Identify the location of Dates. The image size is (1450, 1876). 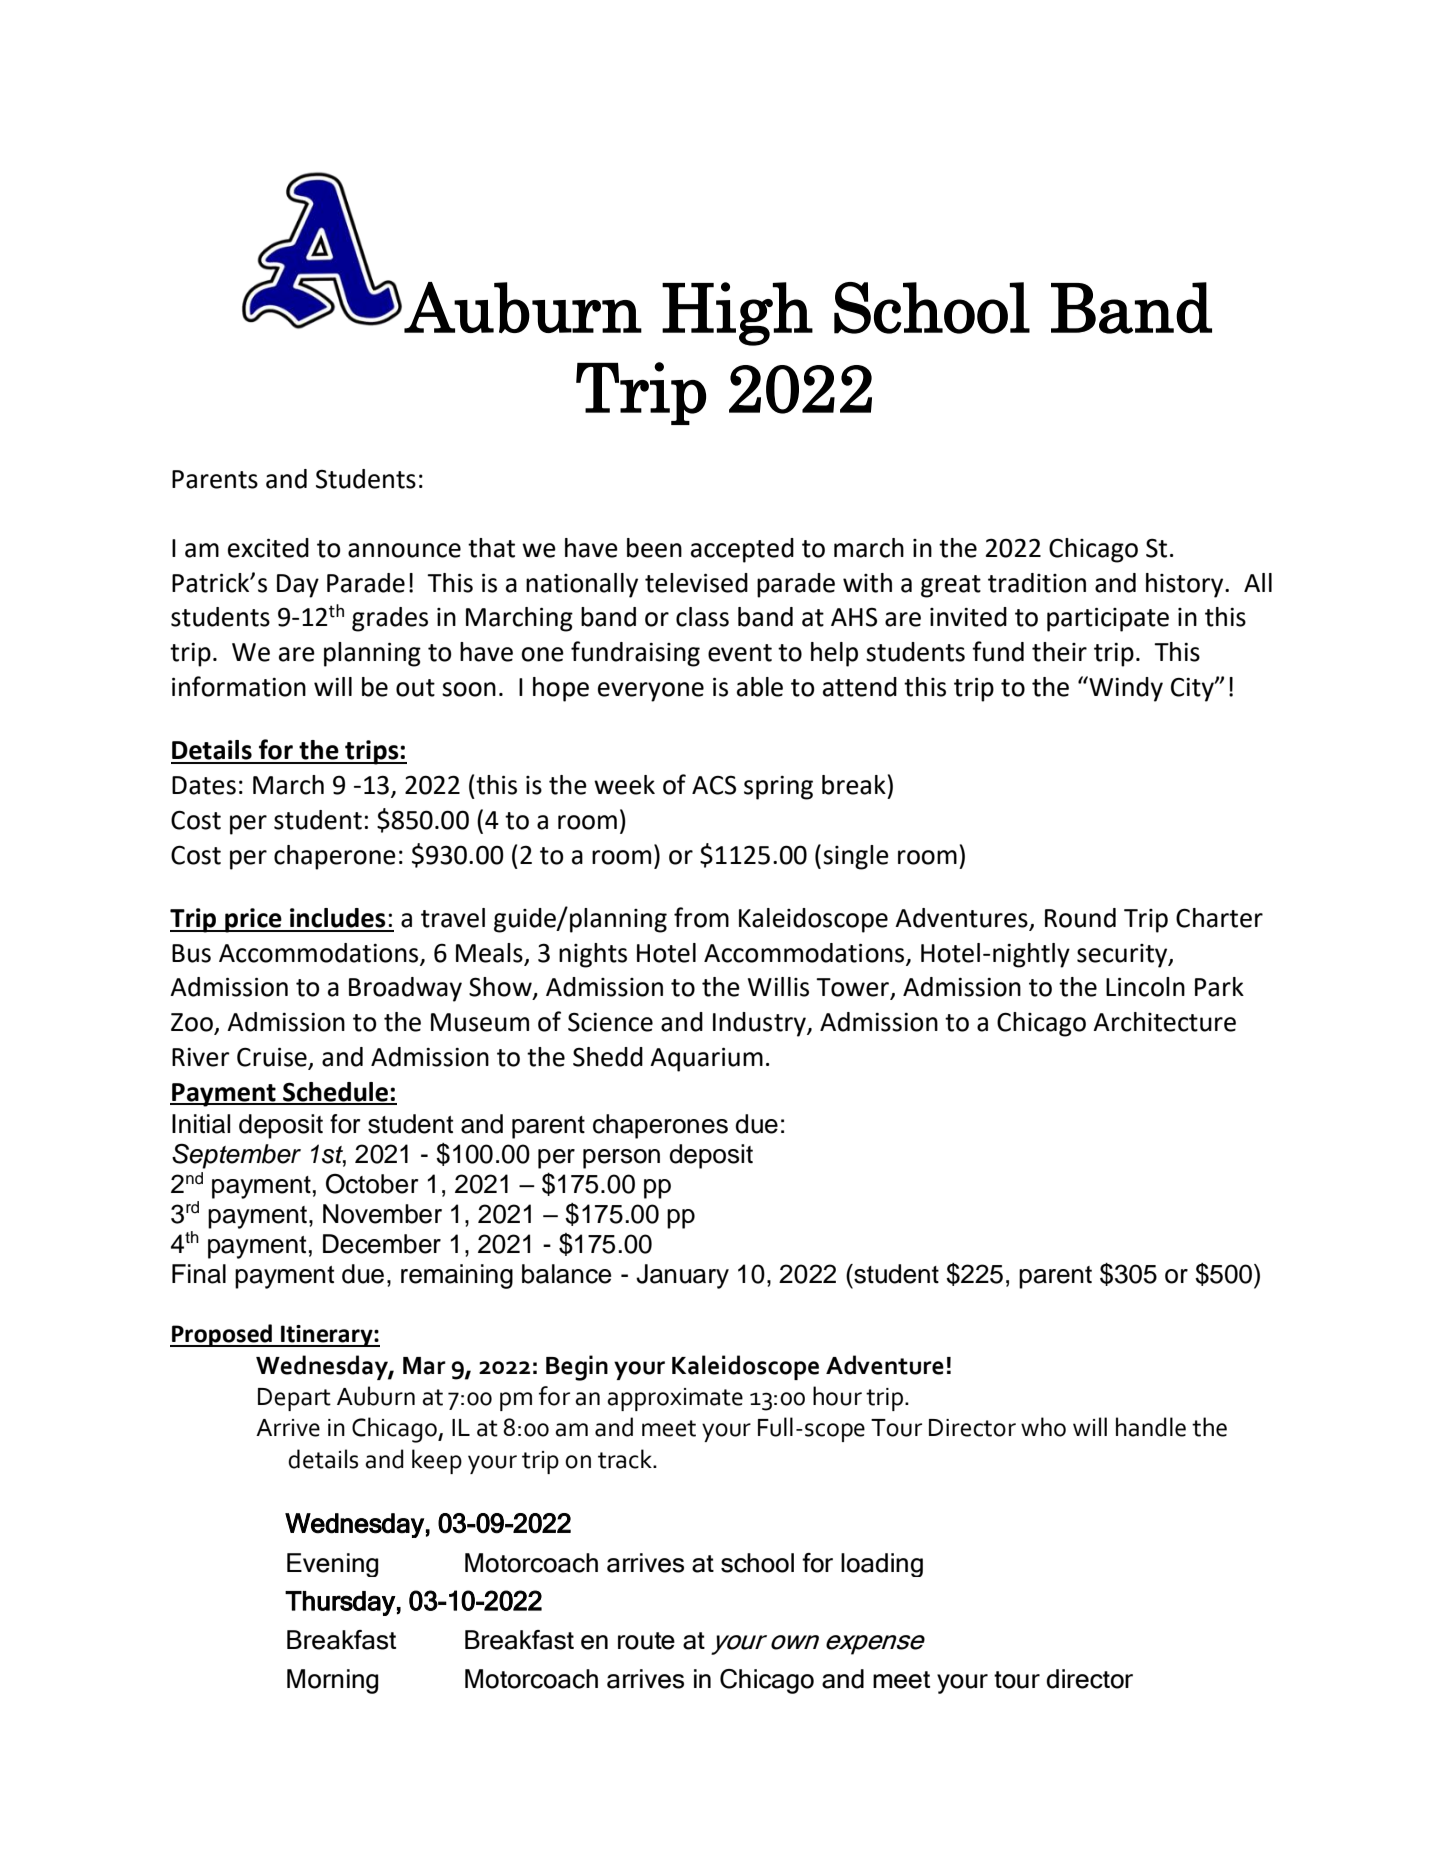
(204, 785).
